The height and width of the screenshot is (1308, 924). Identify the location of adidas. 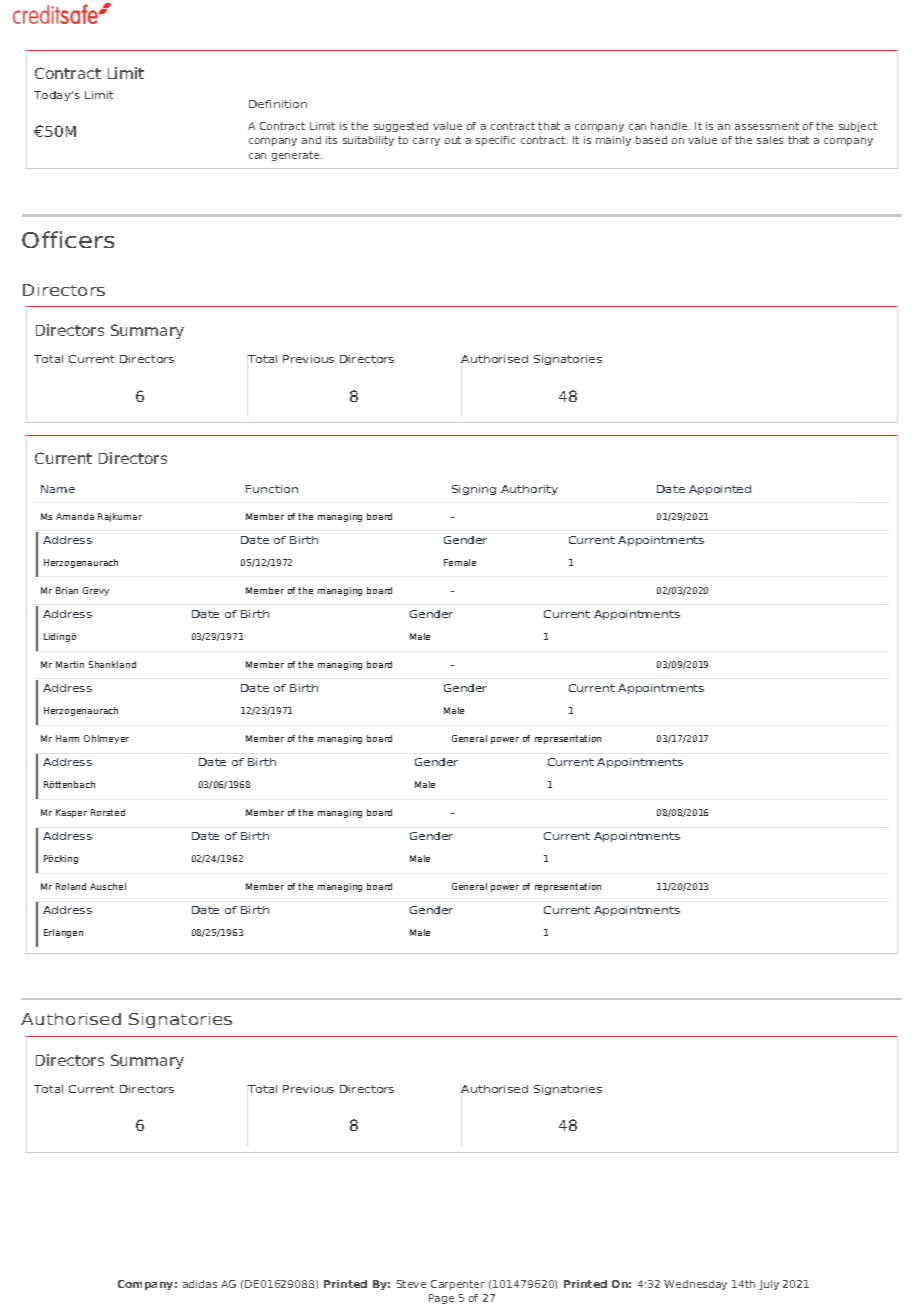
(200, 1284).
